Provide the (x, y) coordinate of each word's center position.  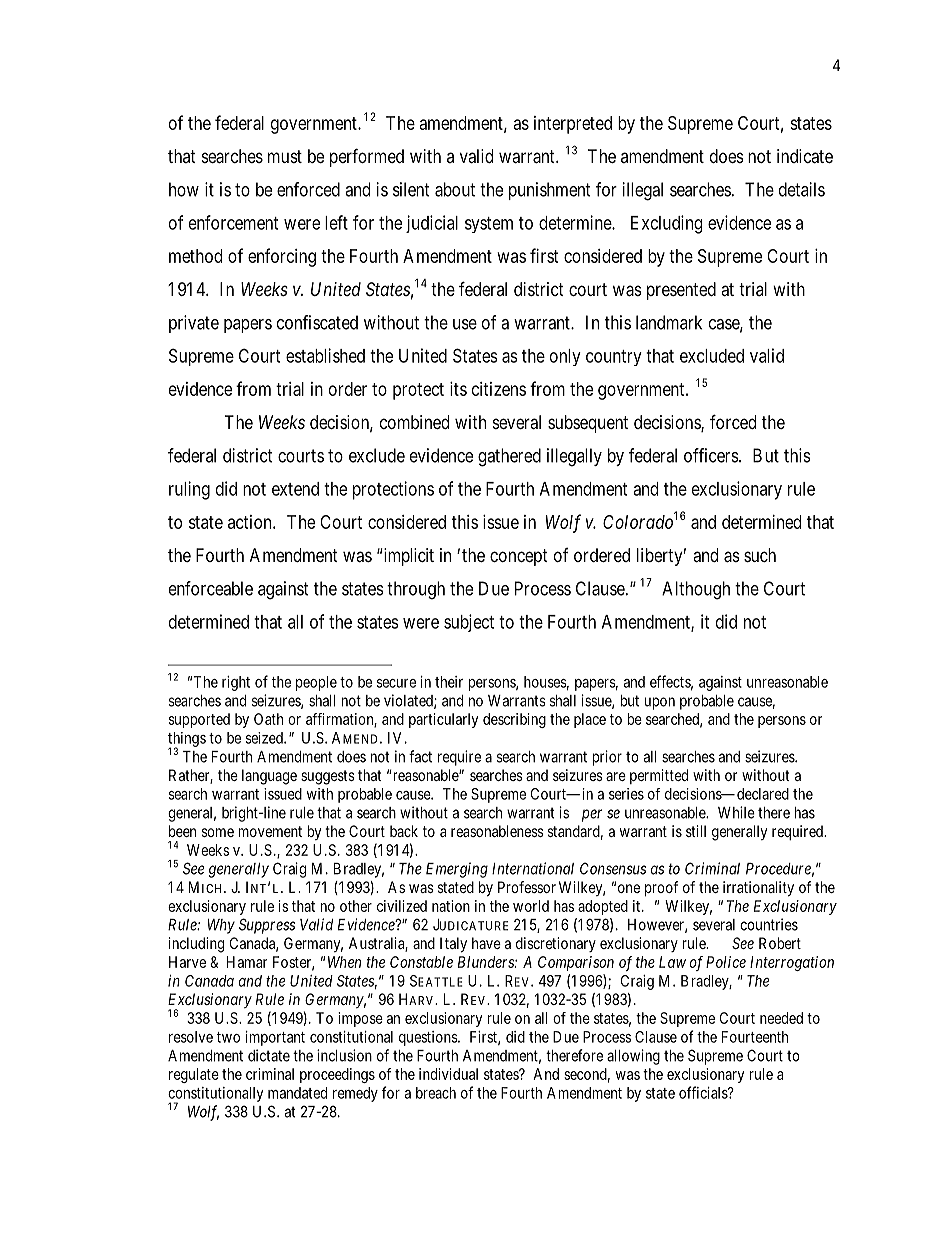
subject (469, 623)
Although (696, 590)
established (325, 355)
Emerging (457, 870)
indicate (805, 156)
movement (270, 831)
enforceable (211, 588)
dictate (269, 1055)
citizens (499, 389)
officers (712, 455)
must (285, 156)
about (455, 189)
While (736, 812)
